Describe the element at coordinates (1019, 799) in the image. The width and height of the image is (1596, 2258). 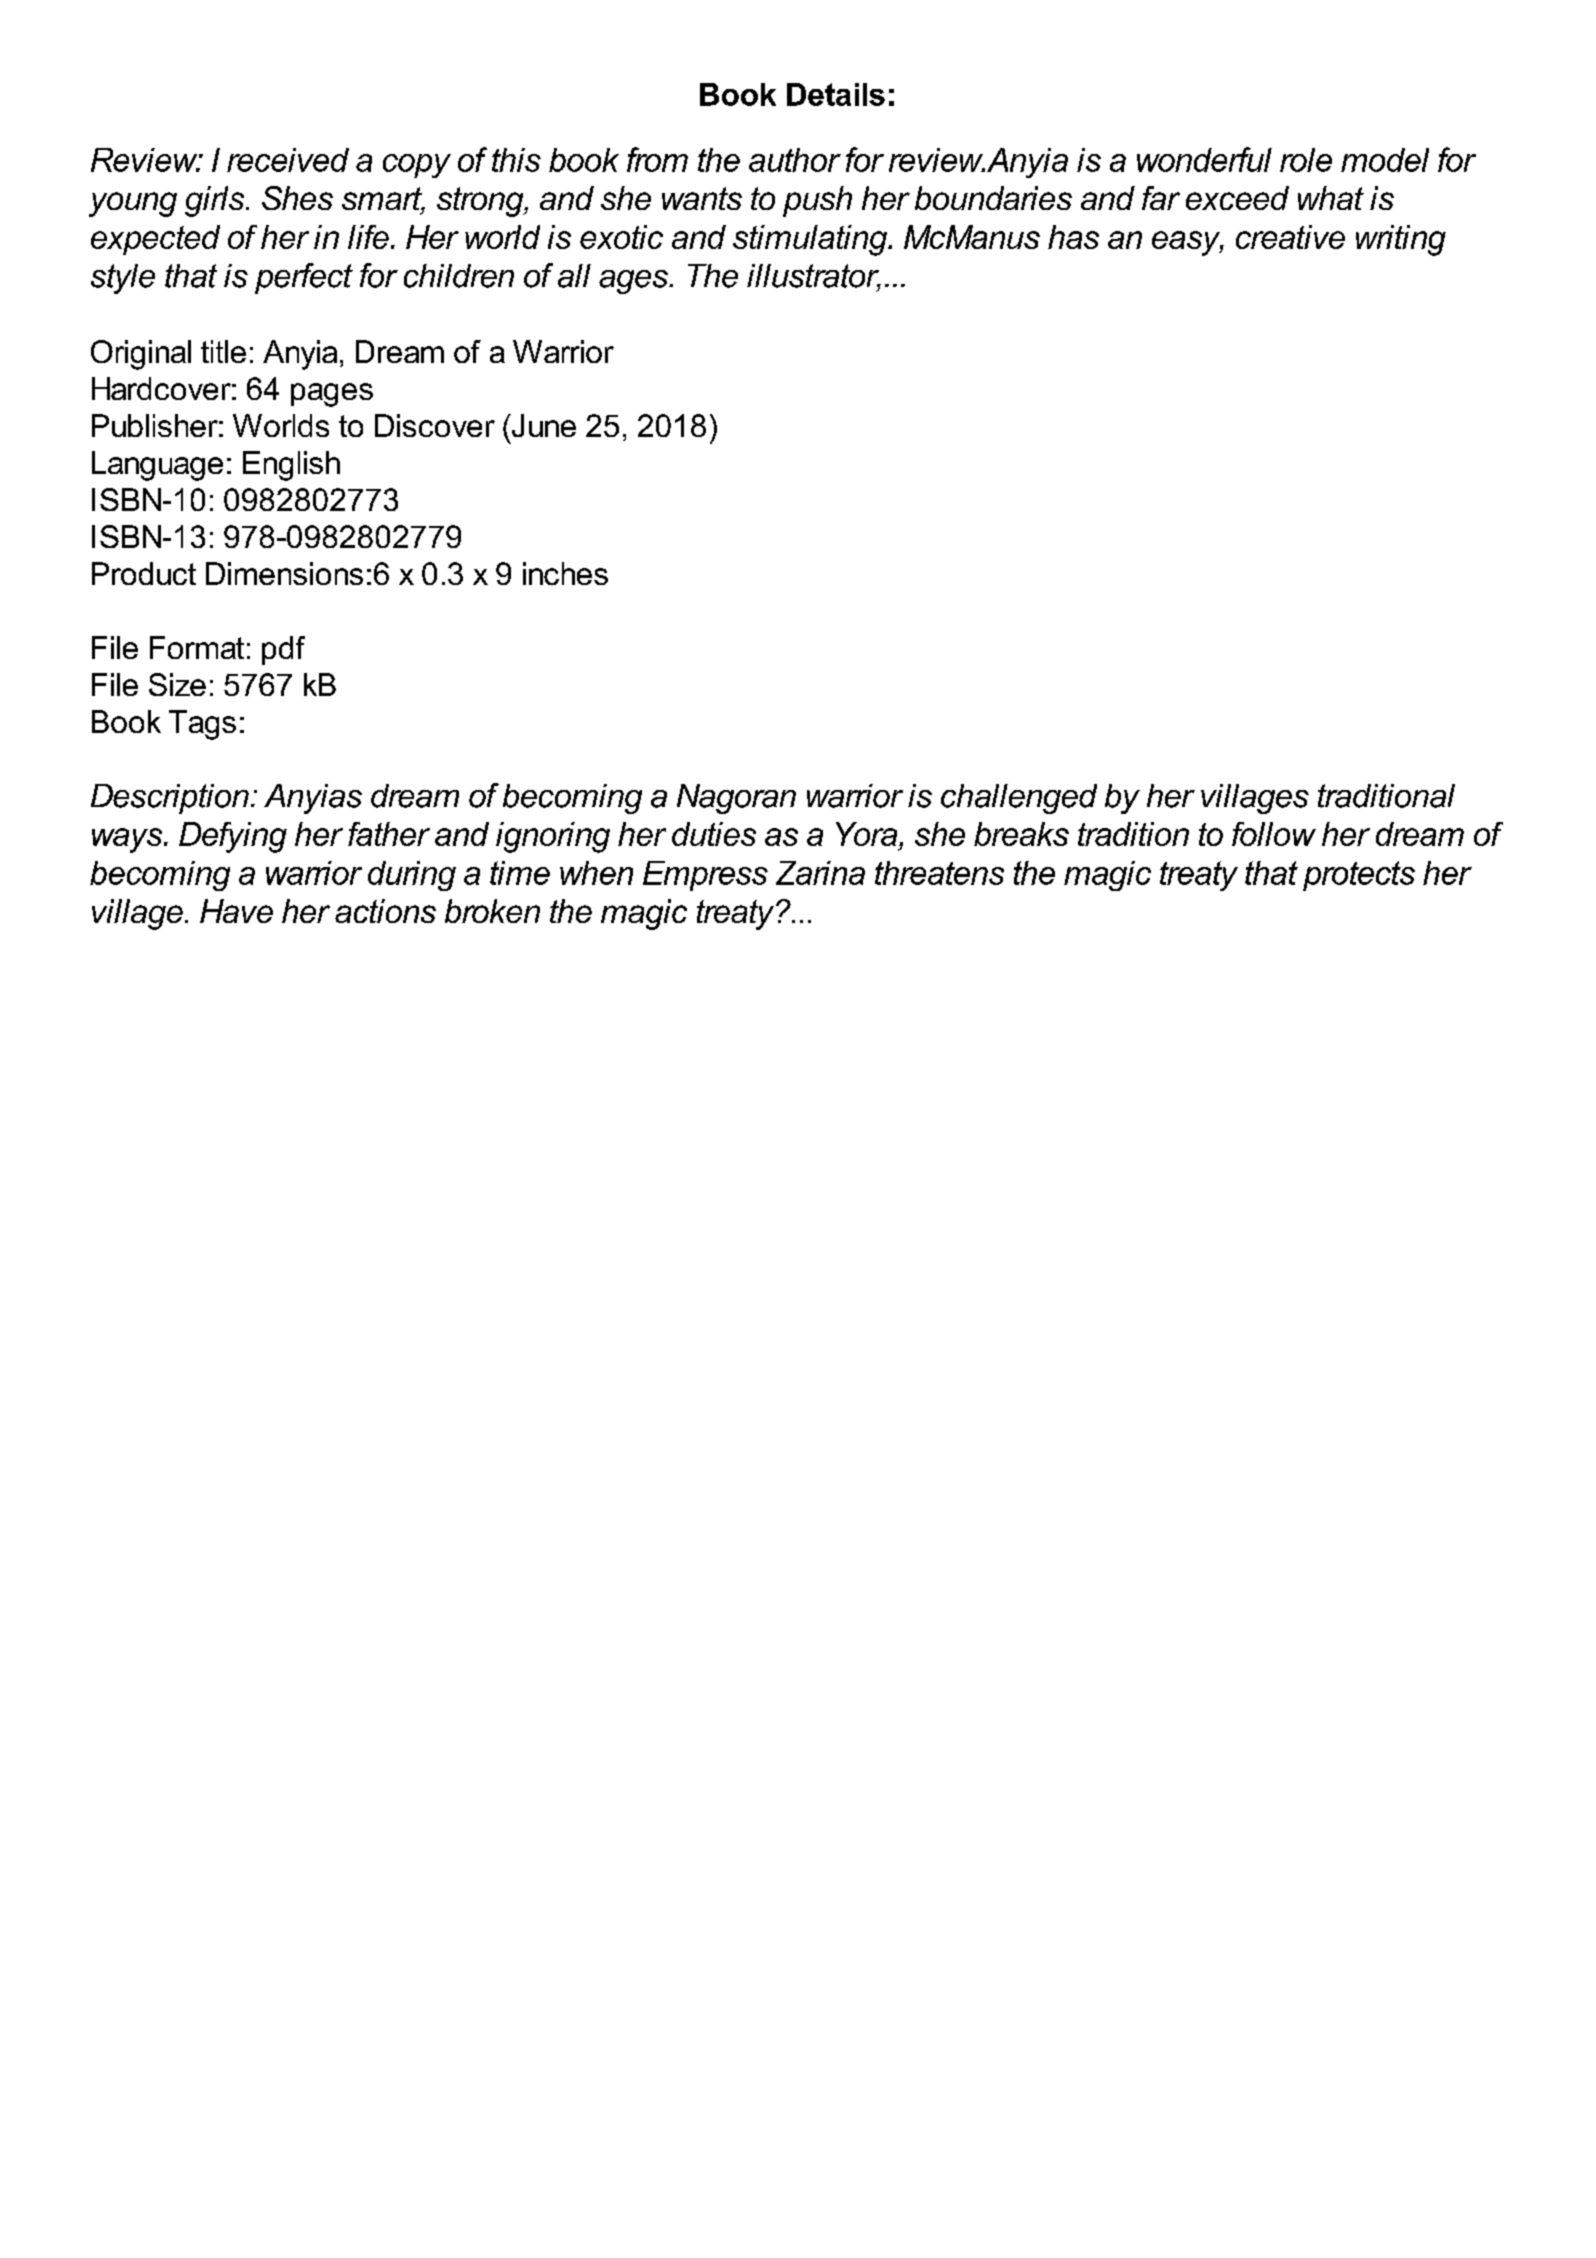
I see `challenged` at that location.
